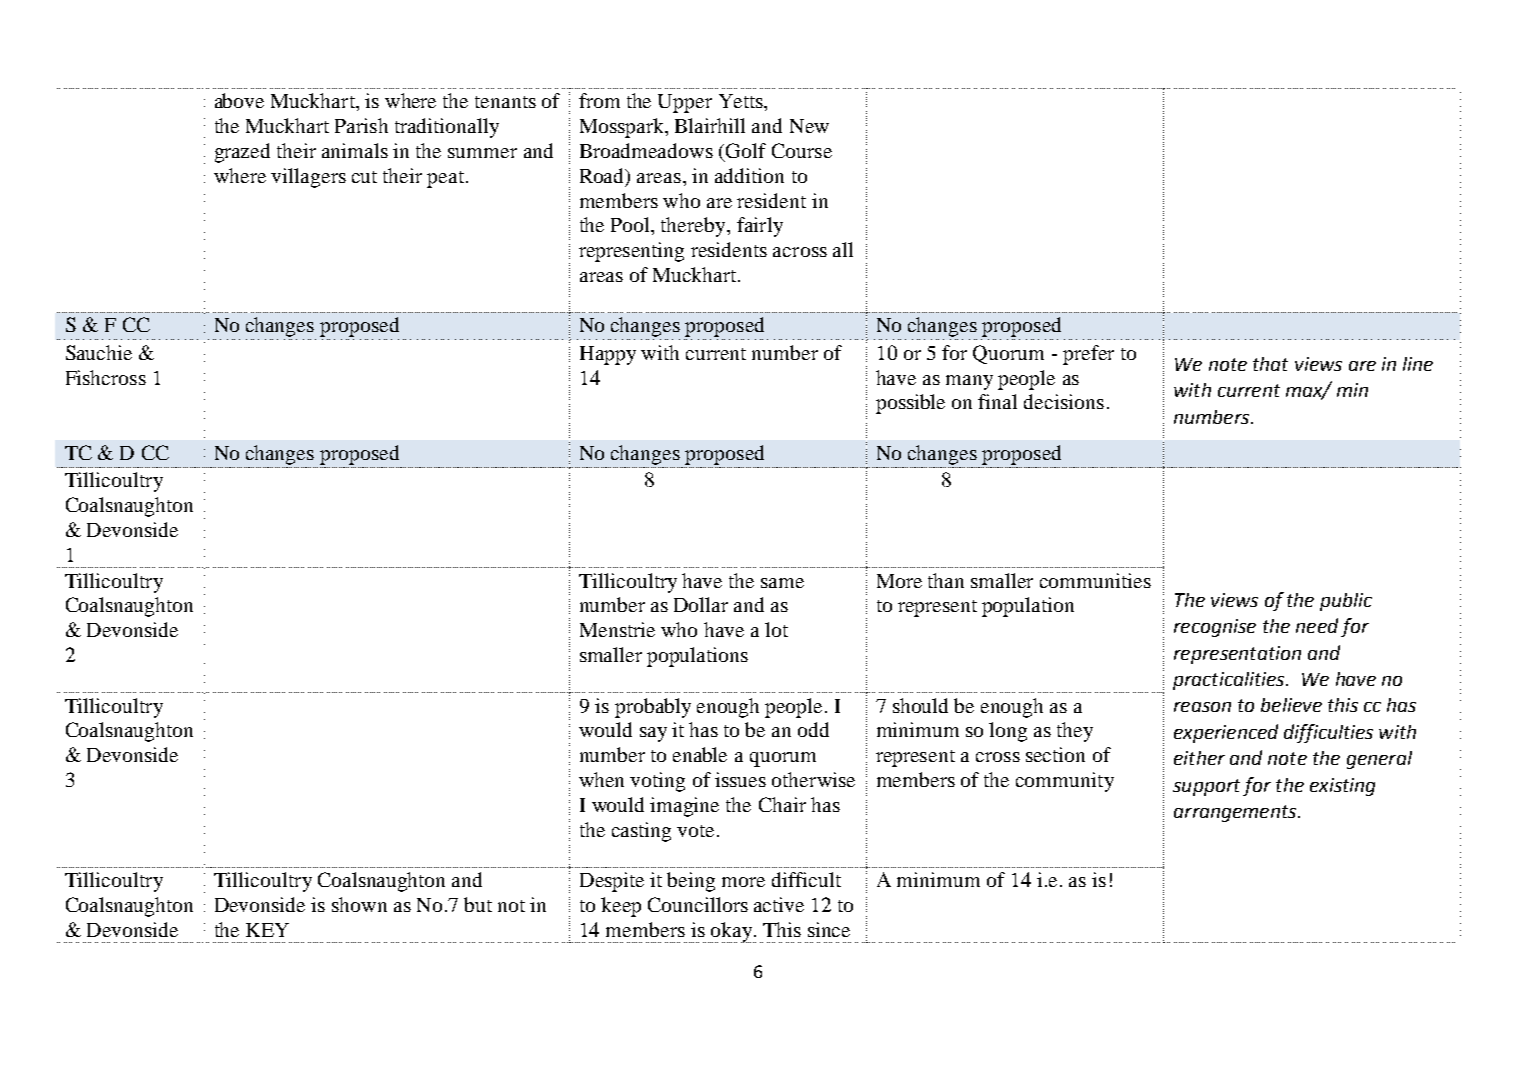 Image resolution: width=1515 pixels, height=1071 pixels. Describe the element at coordinates (632, 226) in the screenshot. I see `Pool` at that location.
